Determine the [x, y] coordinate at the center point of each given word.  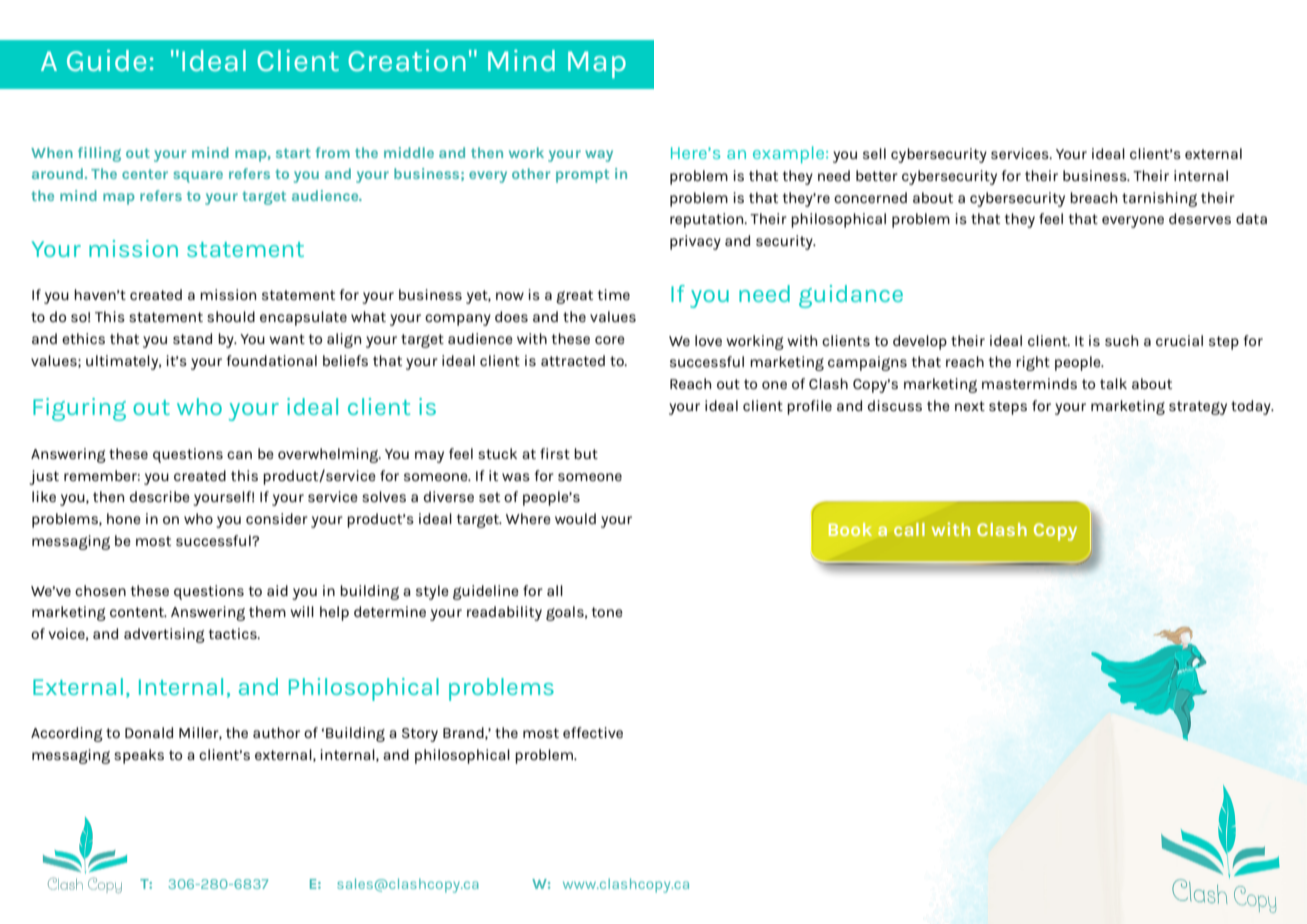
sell [874, 153]
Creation [407, 60]
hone [124, 518]
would [575, 518]
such [1121, 340]
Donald [149, 732]
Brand [464, 733]
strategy [1198, 408]
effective [593, 732]
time [614, 294]
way [599, 156]
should [231, 316]
